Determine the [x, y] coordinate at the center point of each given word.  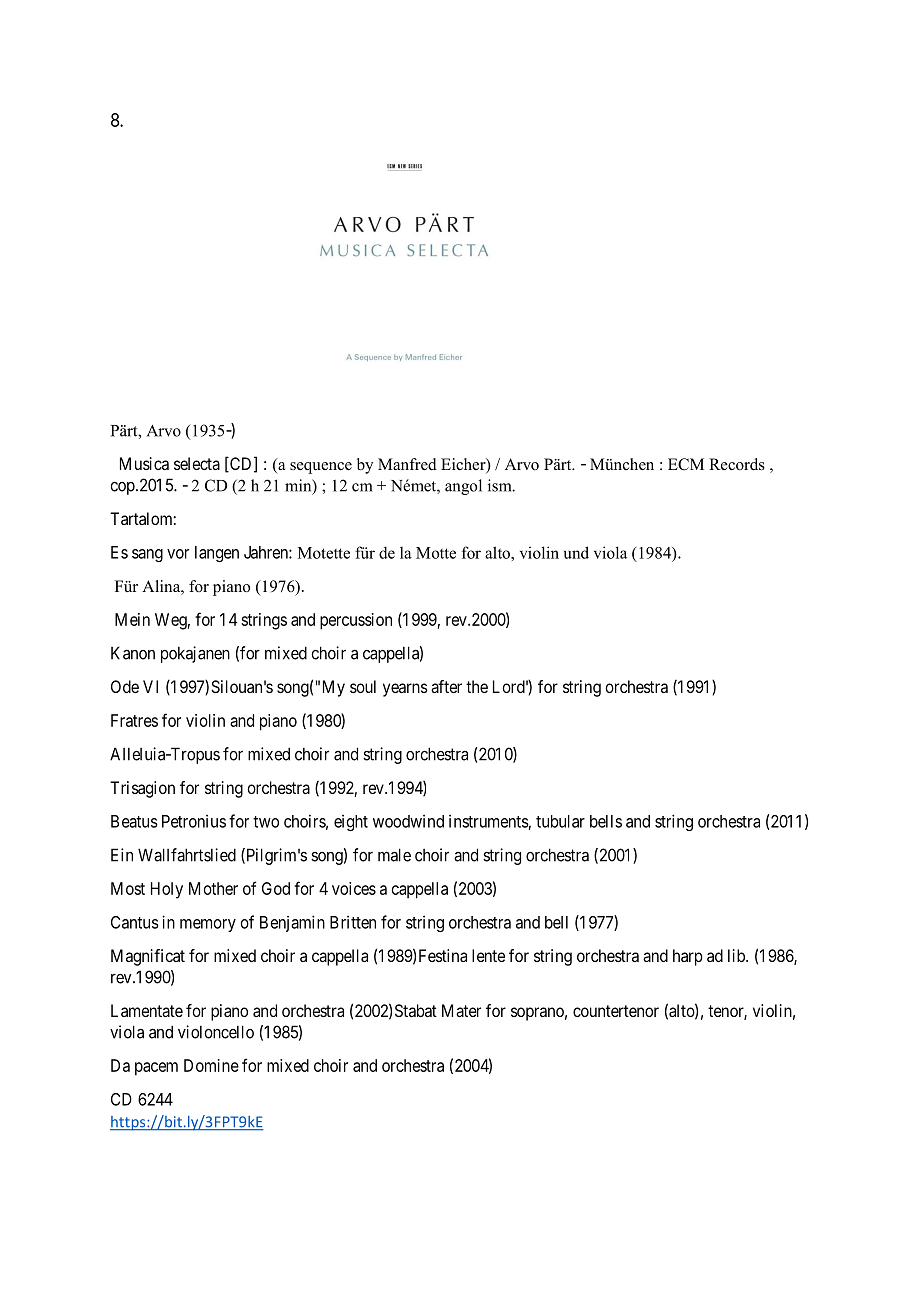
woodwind [408, 821]
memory [208, 925]
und [576, 552]
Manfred [407, 464]
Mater [461, 1010]
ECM [686, 464]
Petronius [194, 821]
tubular [560, 821]
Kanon [133, 653]
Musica [144, 463]
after [446, 686]
